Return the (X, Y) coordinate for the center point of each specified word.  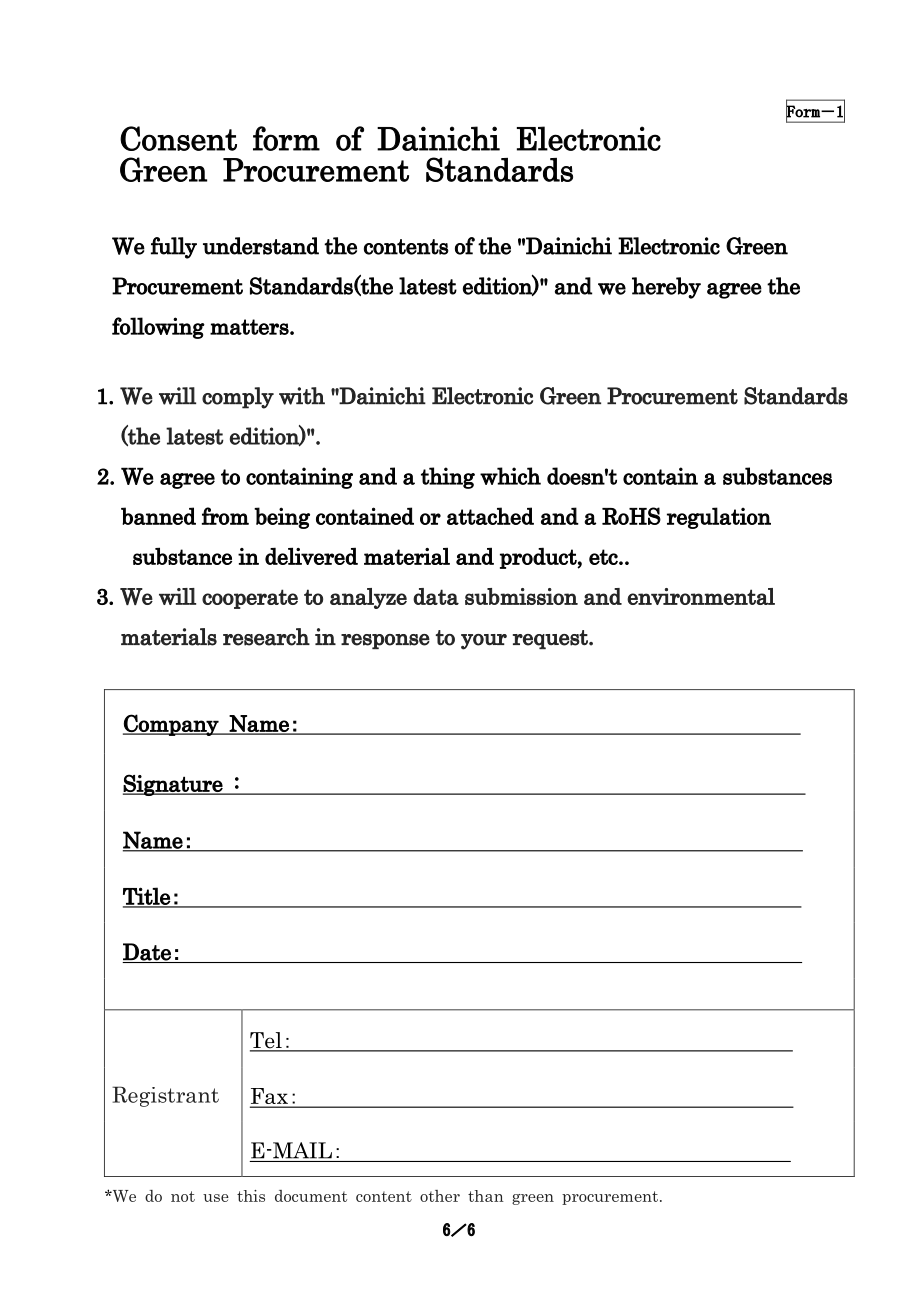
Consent (178, 138)
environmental (701, 596)
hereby (666, 288)
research (266, 637)
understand (261, 246)
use (216, 1198)
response (385, 641)
